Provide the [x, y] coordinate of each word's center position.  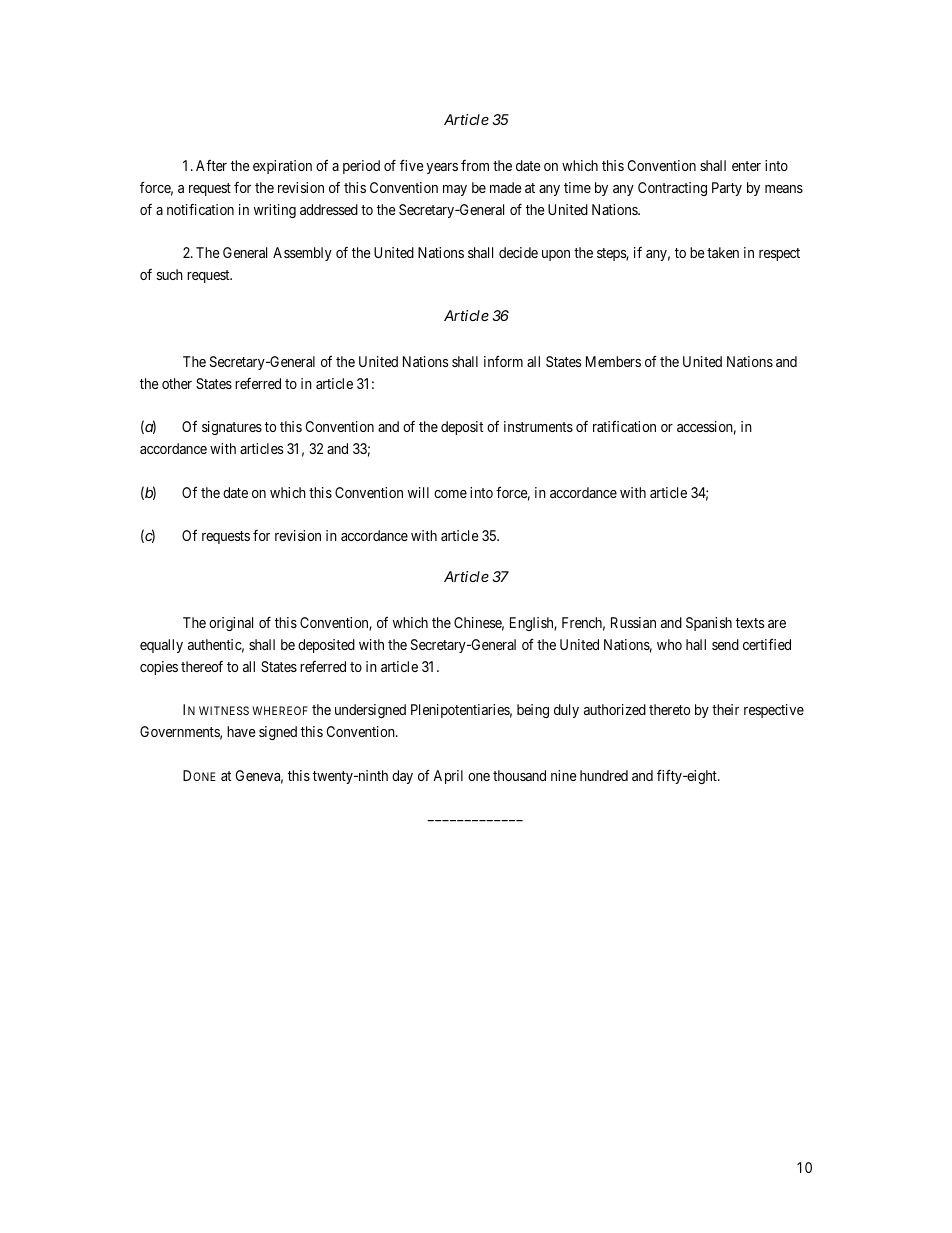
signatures [232, 428]
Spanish [709, 624]
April [448, 777]
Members [613, 361]
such [170, 274]
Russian [633, 622]
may [455, 190]
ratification [624, 426]
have [241, 731]
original [231, 624]
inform [503, 361]
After [211, 165]
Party [727, 189]
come [450, 494]
